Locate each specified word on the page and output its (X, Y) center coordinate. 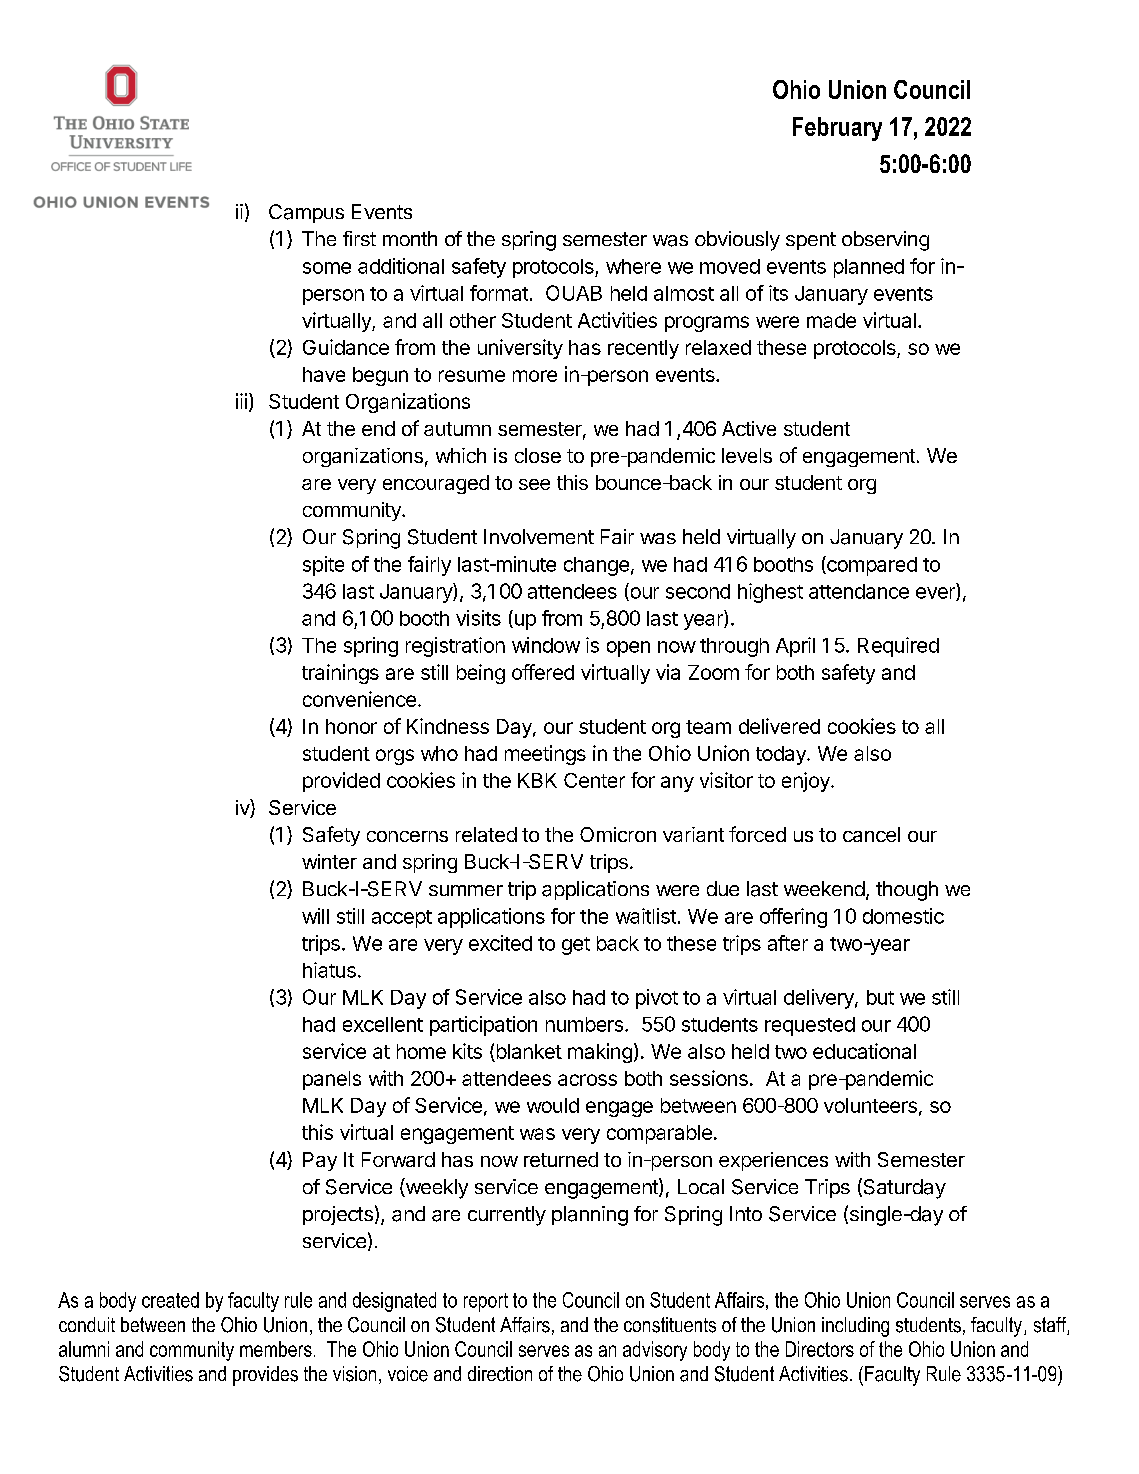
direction (500, 1373)
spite (323, 566)
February (837, 129)
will (315, 916)
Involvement (539, 536)
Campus (306, 213)
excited (500, 943)
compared (871, 566)
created (170, 1300)
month (410, 238)
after (788, 943)
